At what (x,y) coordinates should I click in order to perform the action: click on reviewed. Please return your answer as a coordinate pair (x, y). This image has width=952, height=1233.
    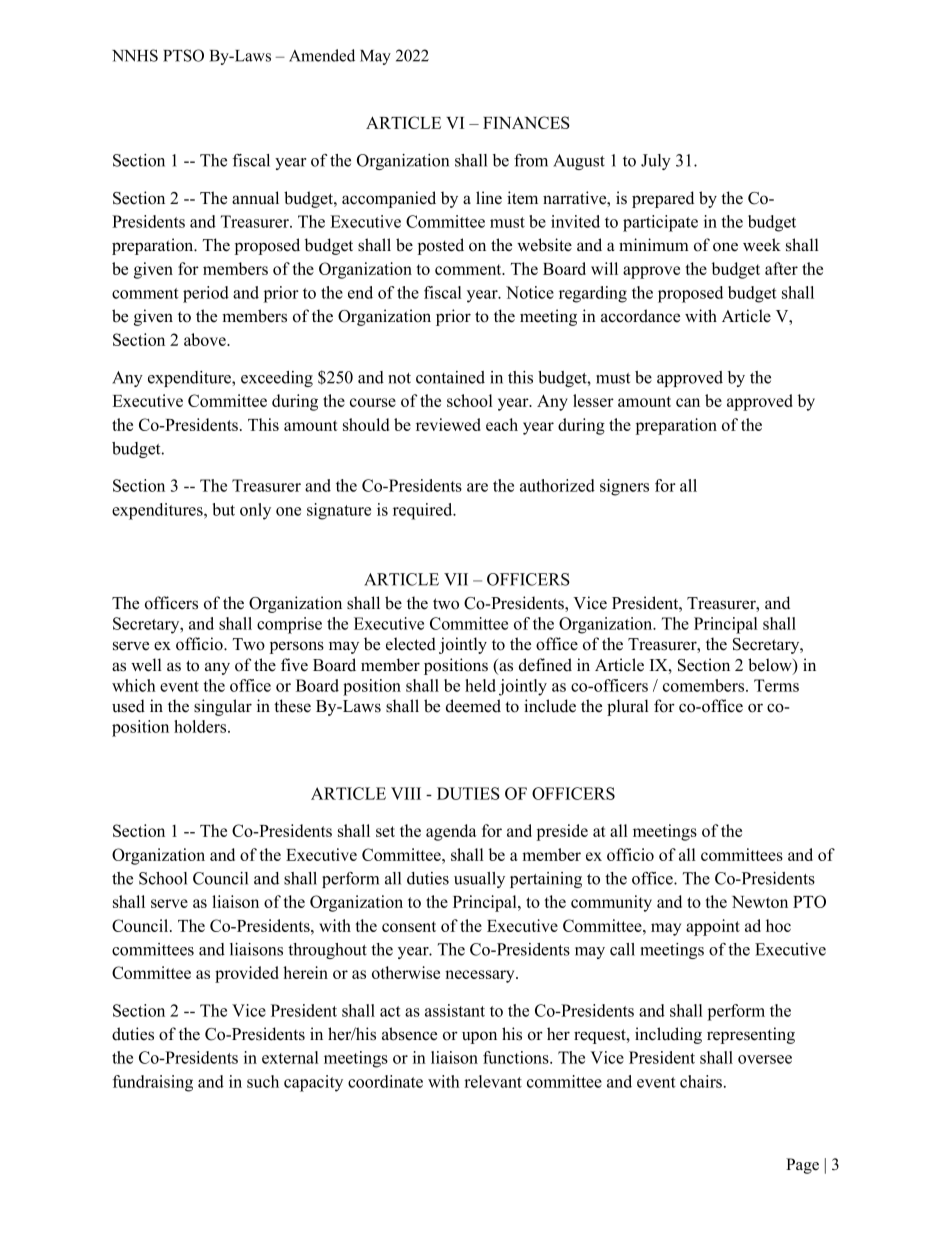
    Looking at the image, I should click on (448, 424).
